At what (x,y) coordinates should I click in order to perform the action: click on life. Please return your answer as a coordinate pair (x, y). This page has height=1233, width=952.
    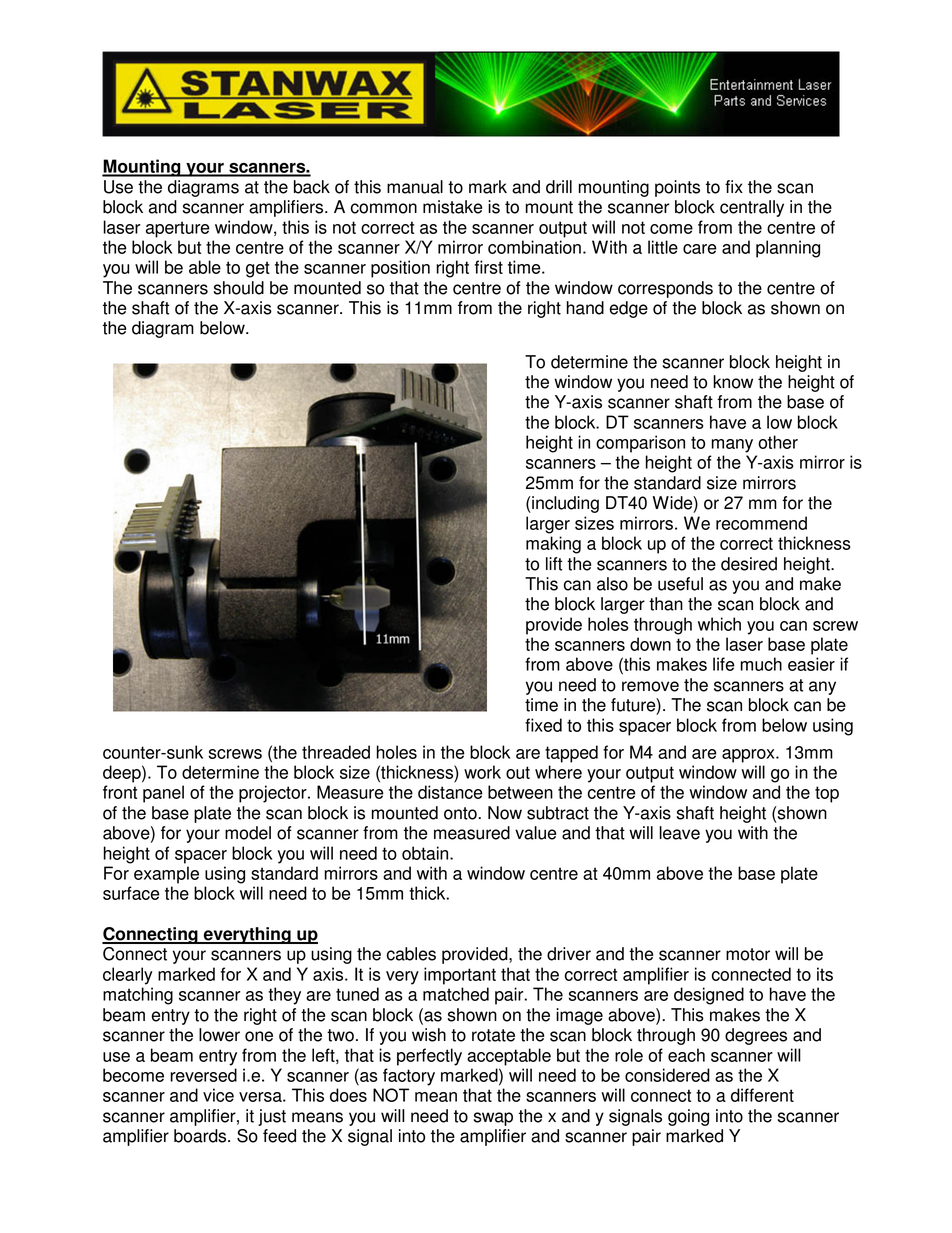
    Looking at the image, I should click on (724, 664).
